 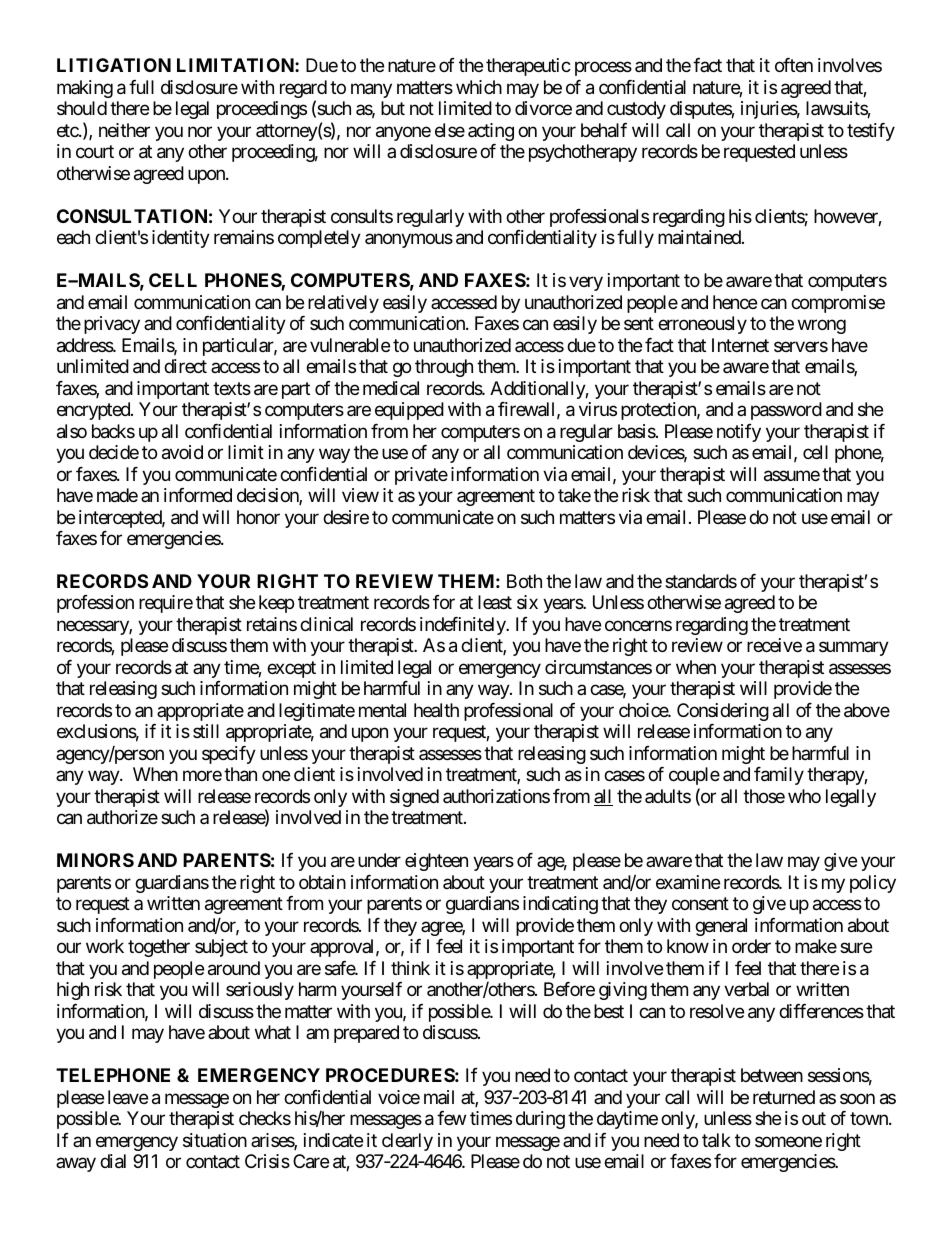 I want to click on keep, so click(x=276, y=604).
